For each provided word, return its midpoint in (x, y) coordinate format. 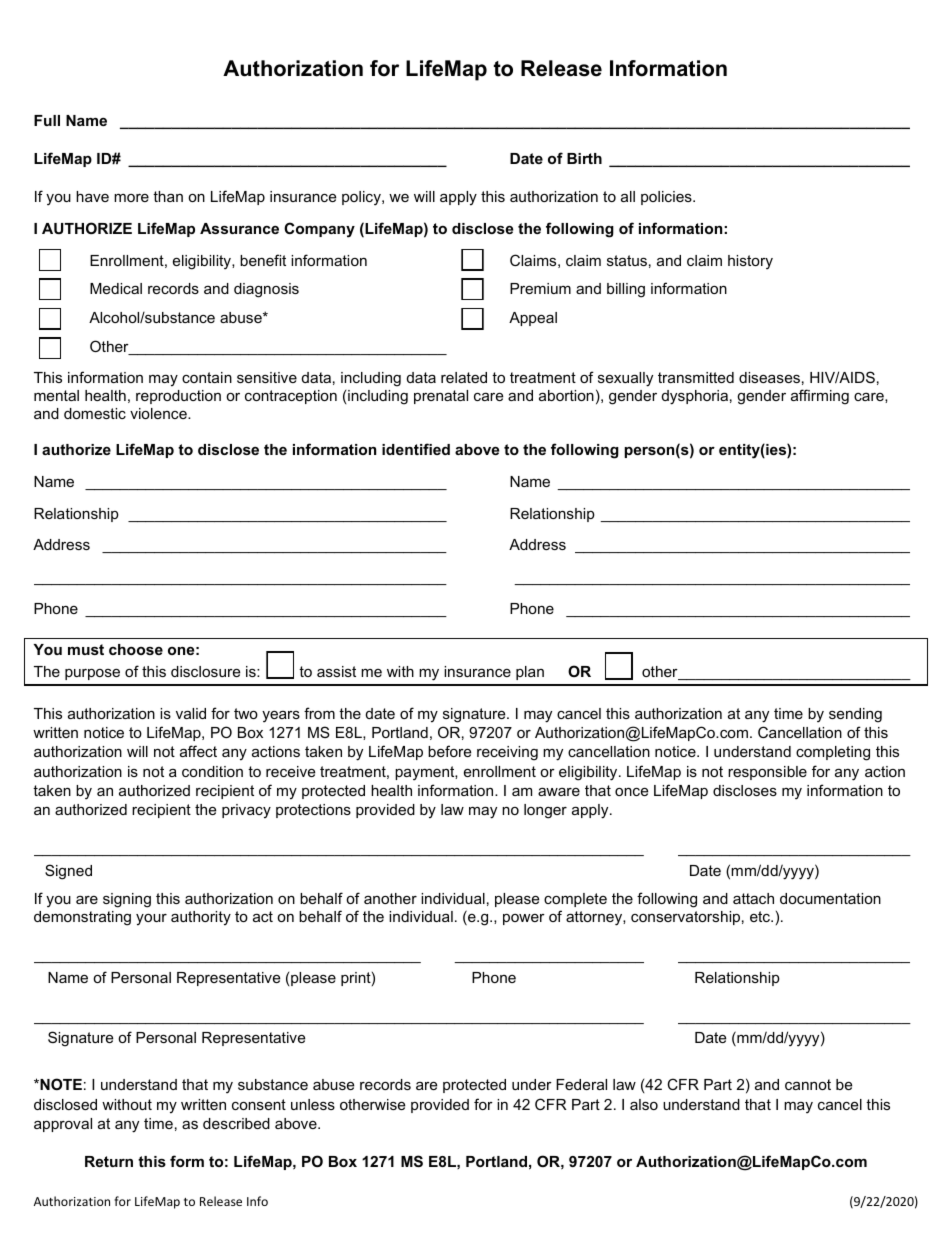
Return (109, 1161)
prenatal (441, 397)
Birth (584, 158)
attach (753, 898)
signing (127, 900)
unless (313, 1104)
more (131, 198)
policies (667, 198)
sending (855, 715)
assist (336, 671)
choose (136, 649)
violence (159, 413)
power (524, 919)
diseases (769, 377)
